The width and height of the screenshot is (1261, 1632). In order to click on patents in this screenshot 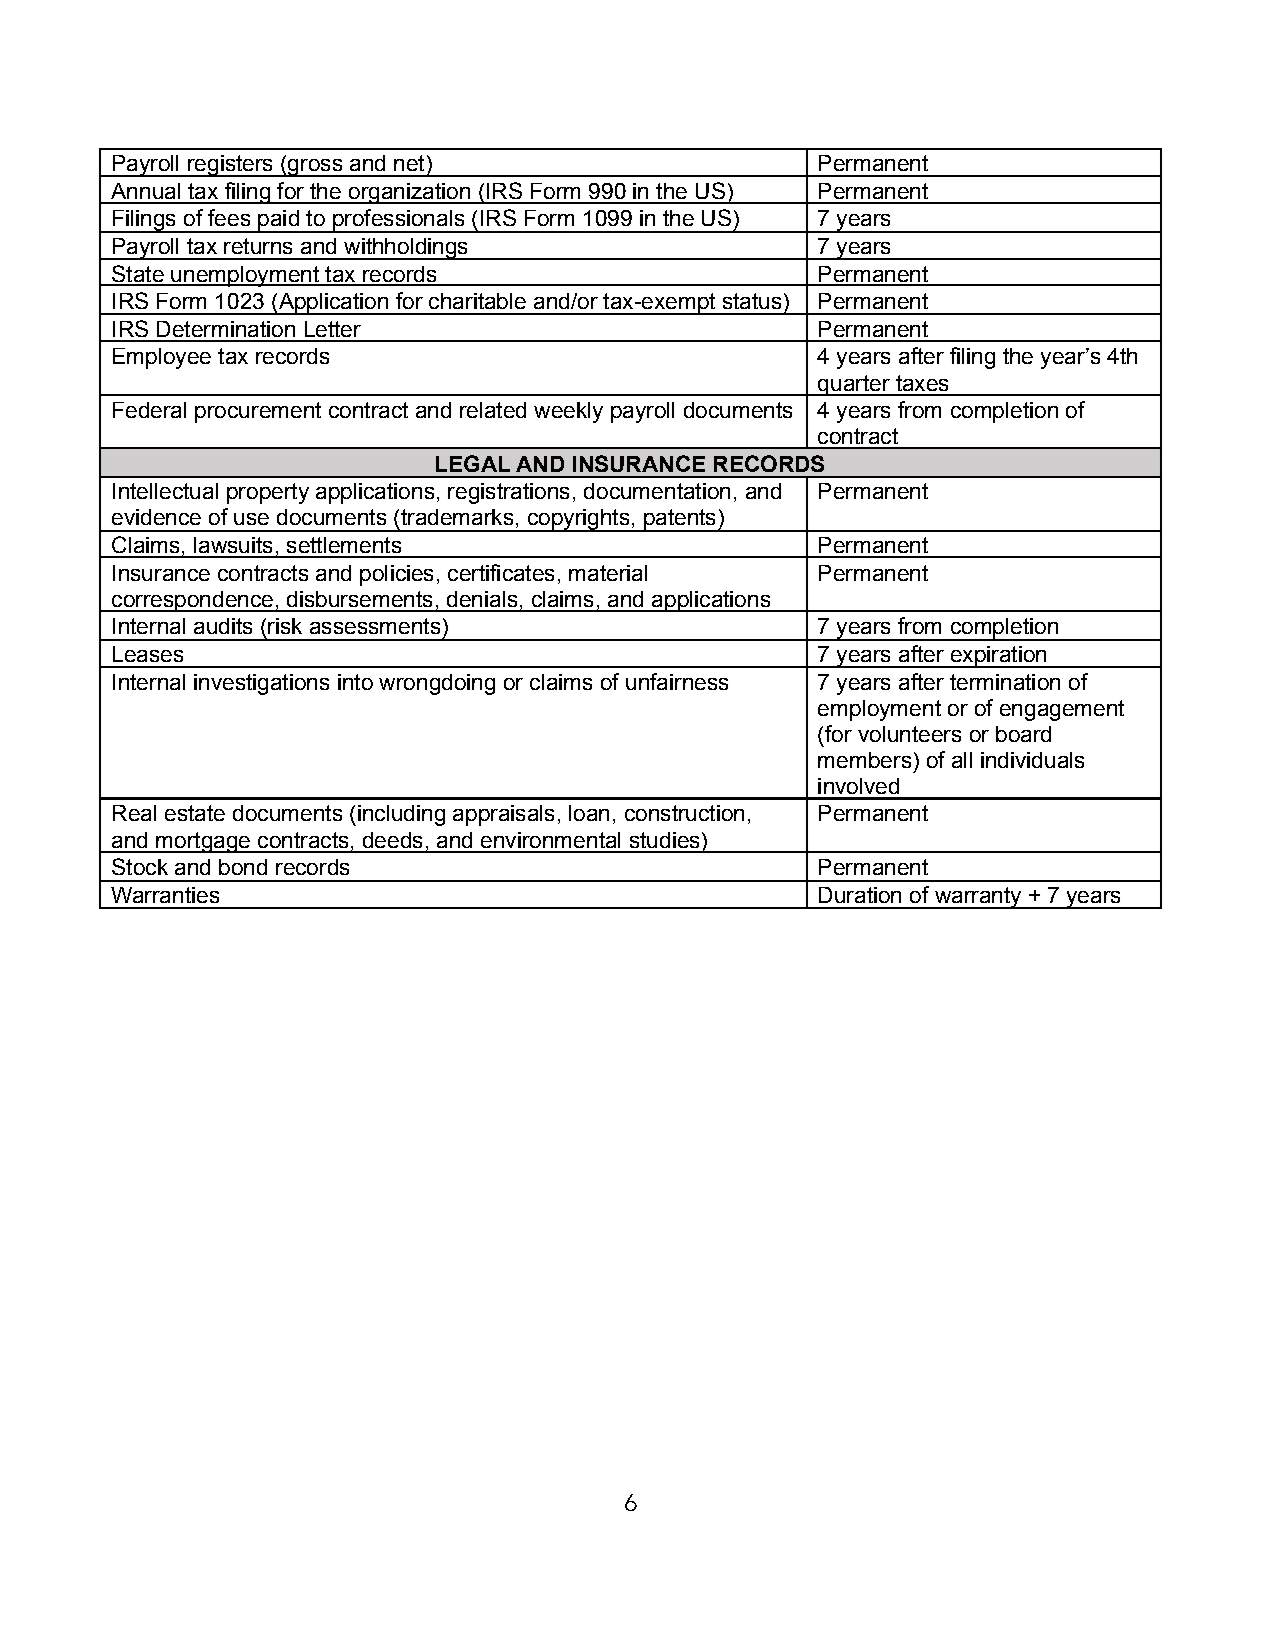, I will do `click(680, 520)`.
